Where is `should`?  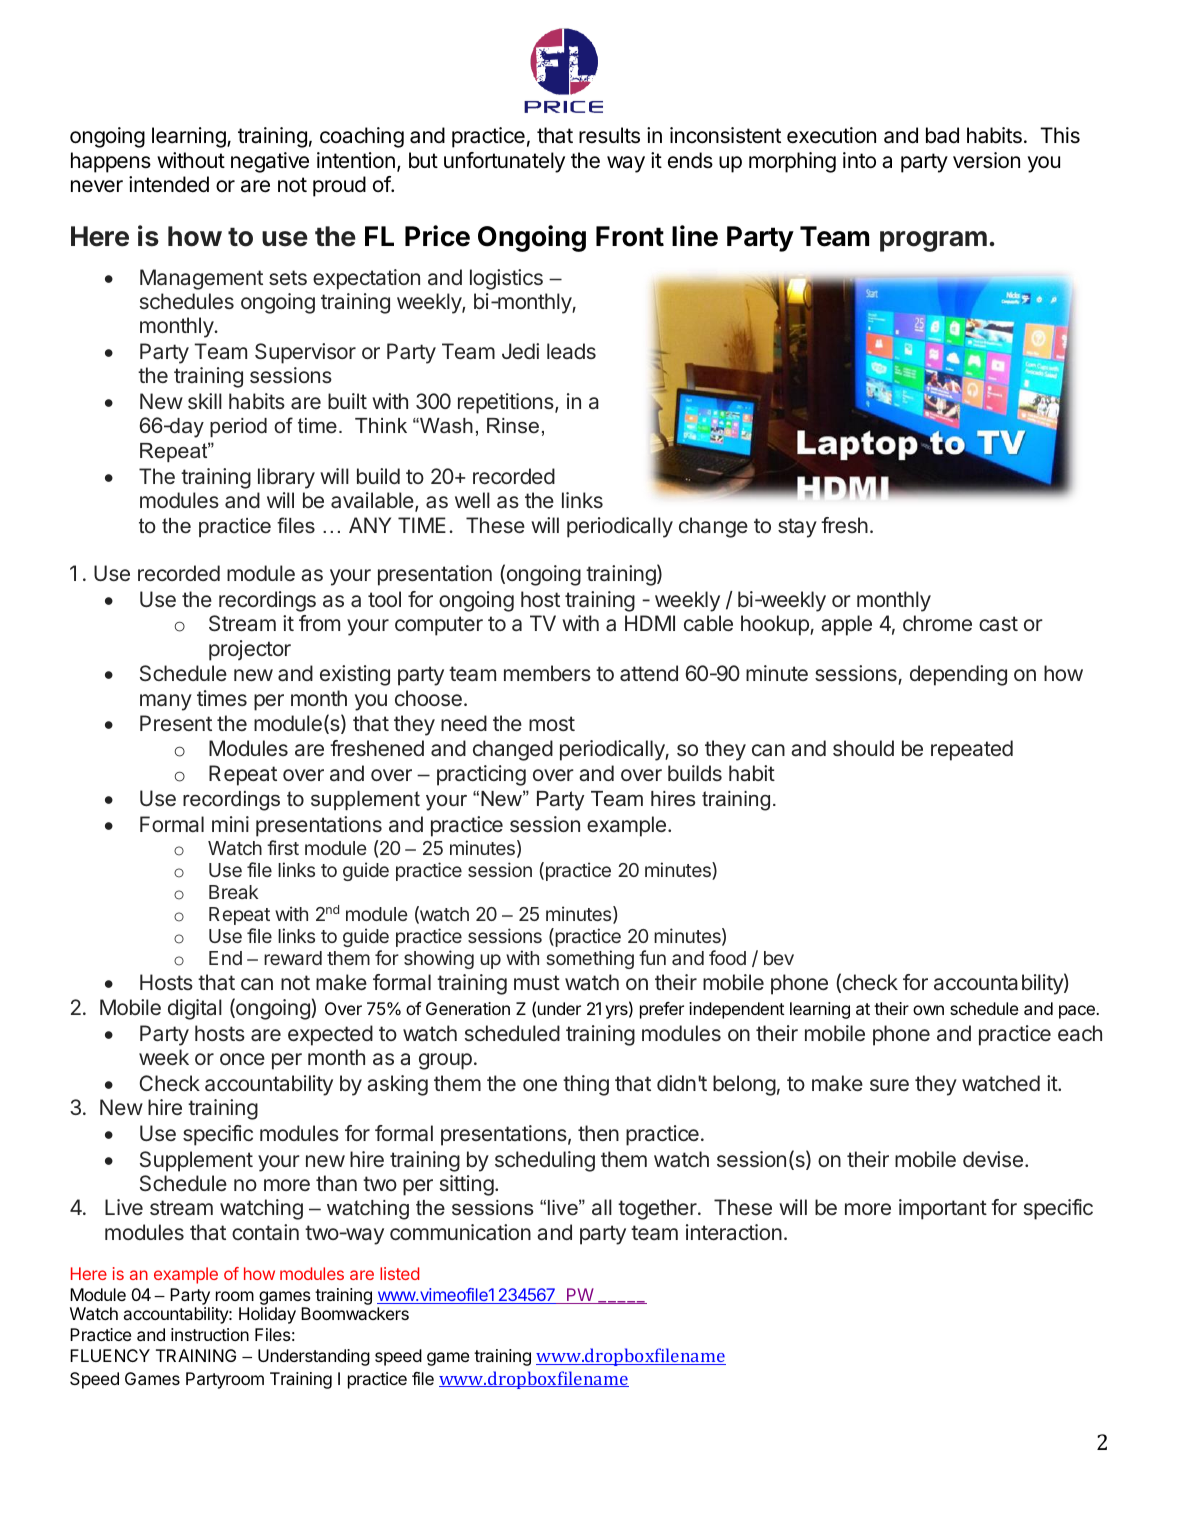 should is located at coordinates (863, 748).
